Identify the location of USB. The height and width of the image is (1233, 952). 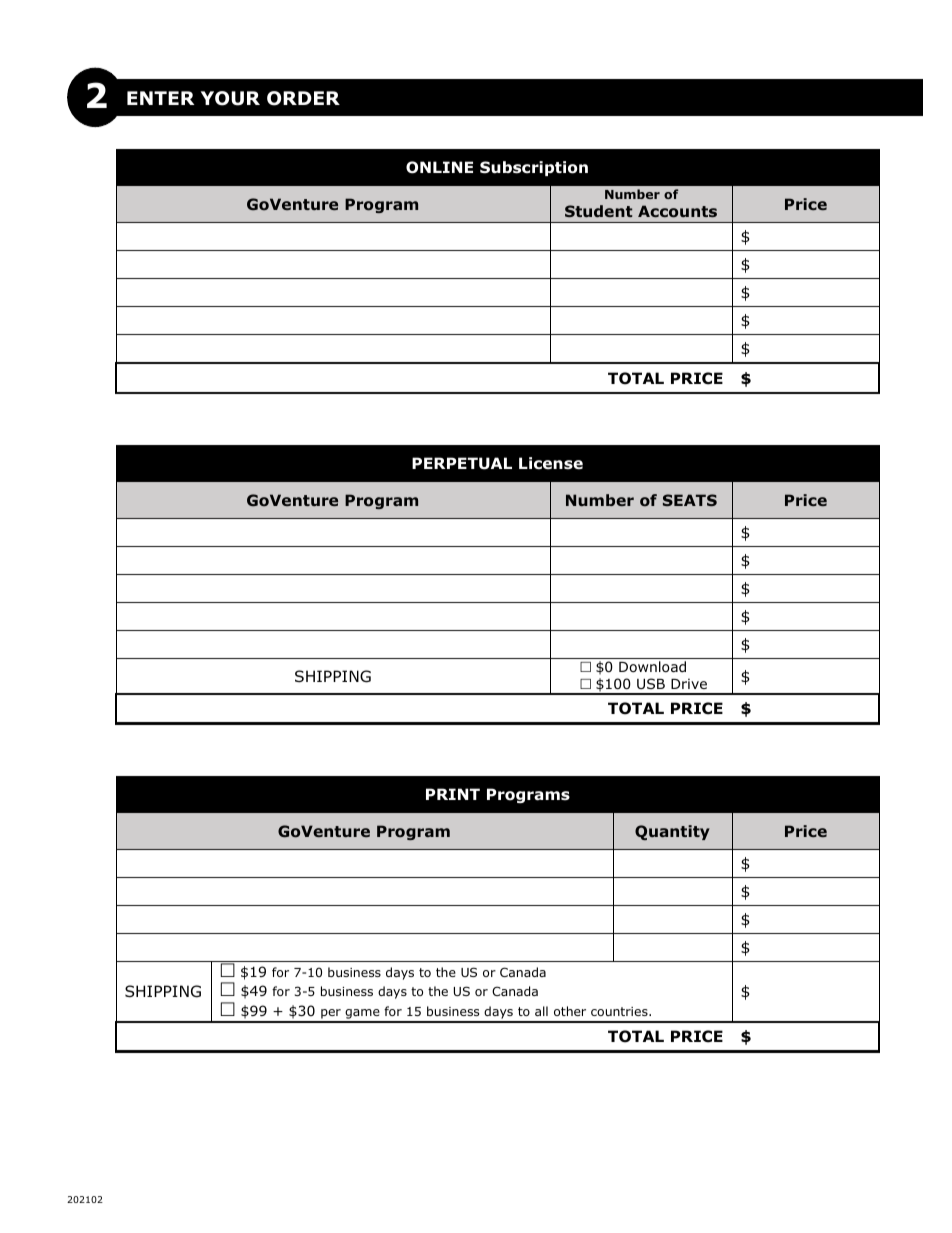
(651, 683).
